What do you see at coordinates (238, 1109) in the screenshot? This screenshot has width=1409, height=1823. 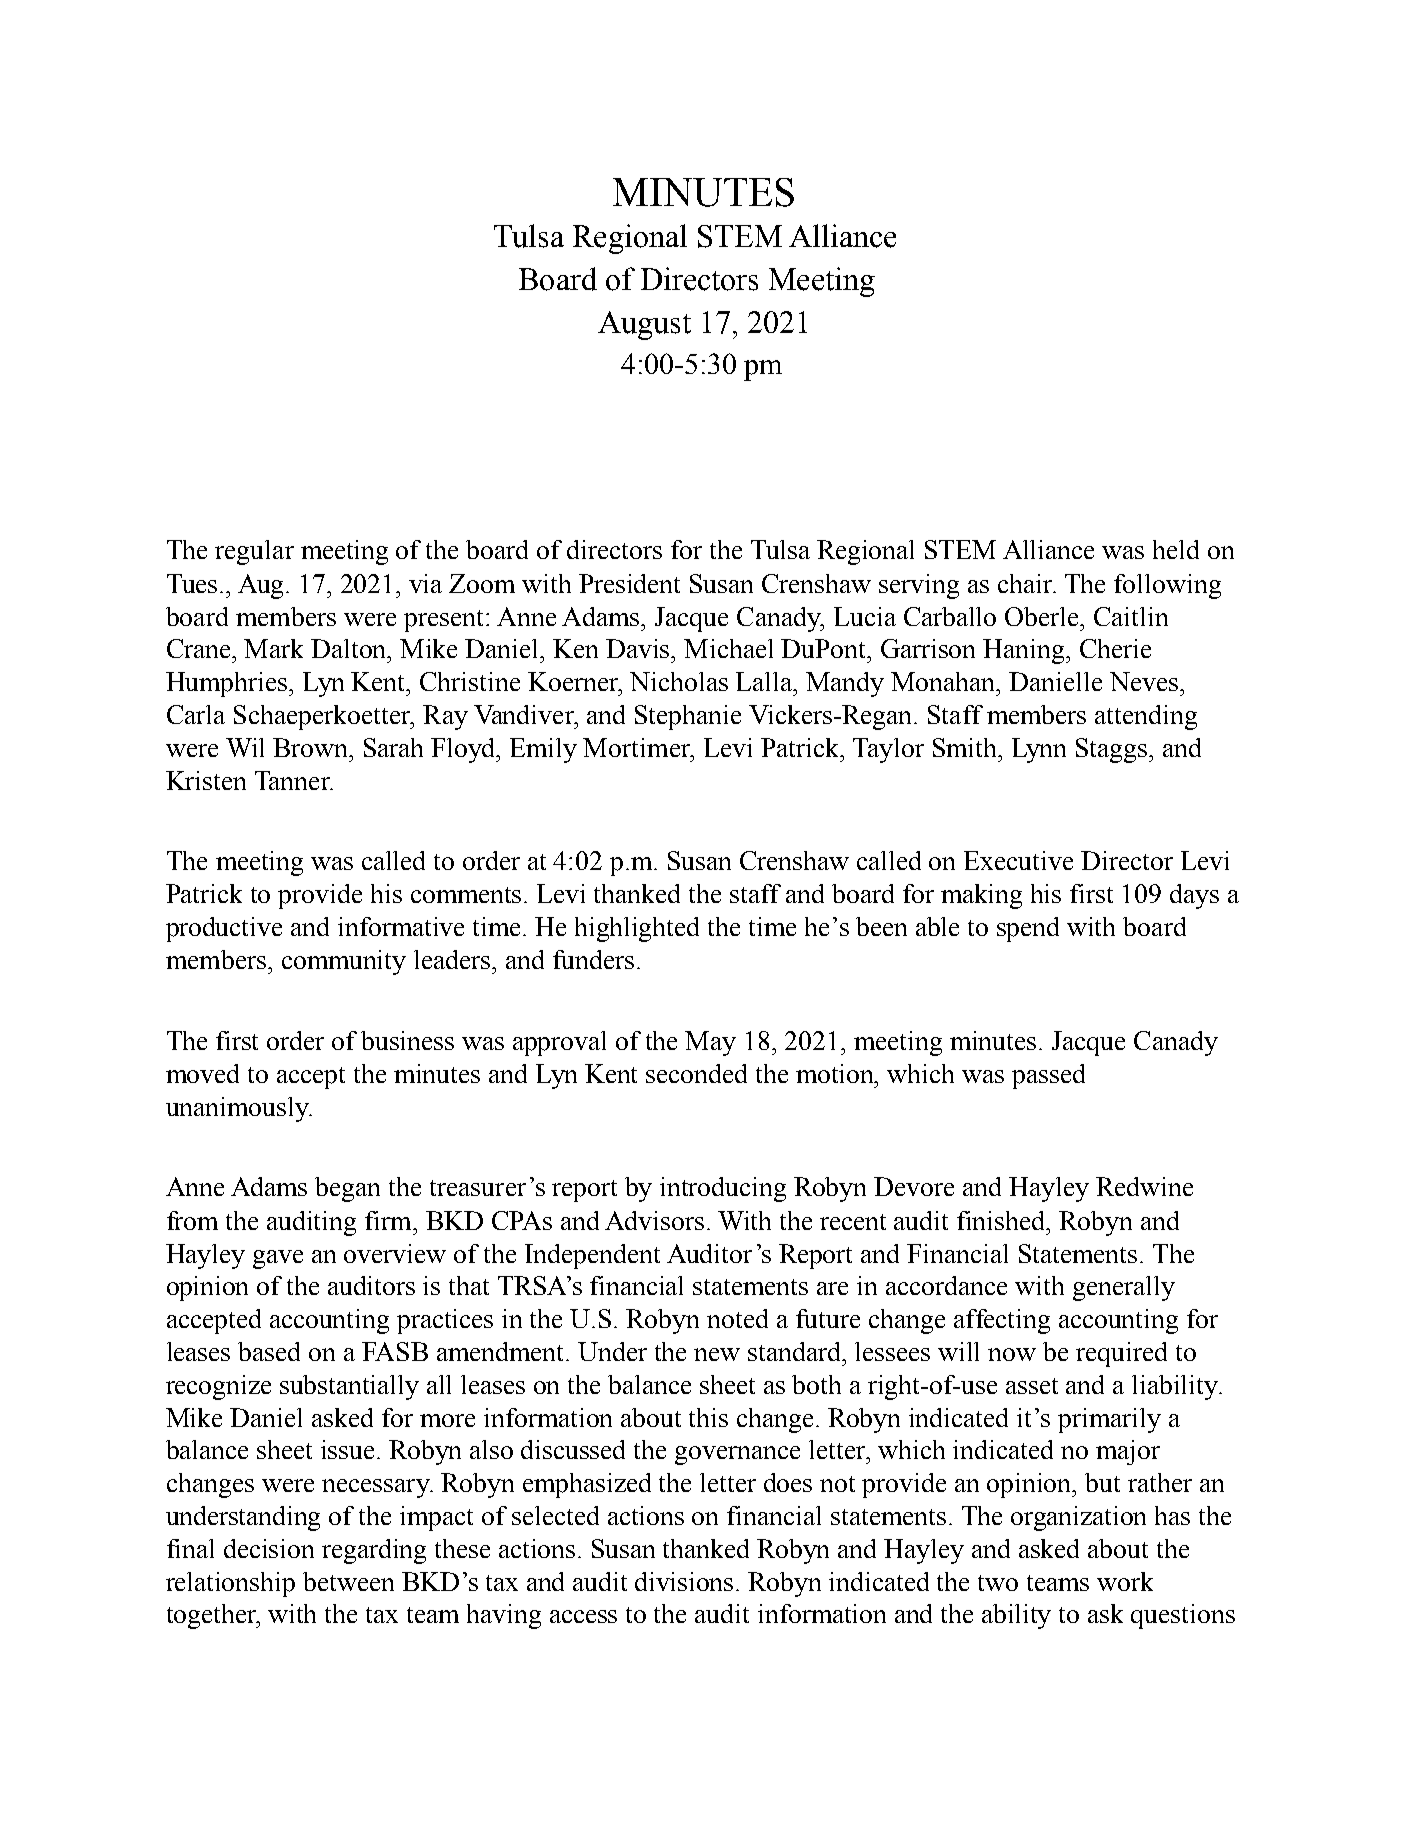 I see `unanimously` at bounding box center [238, 1109].
